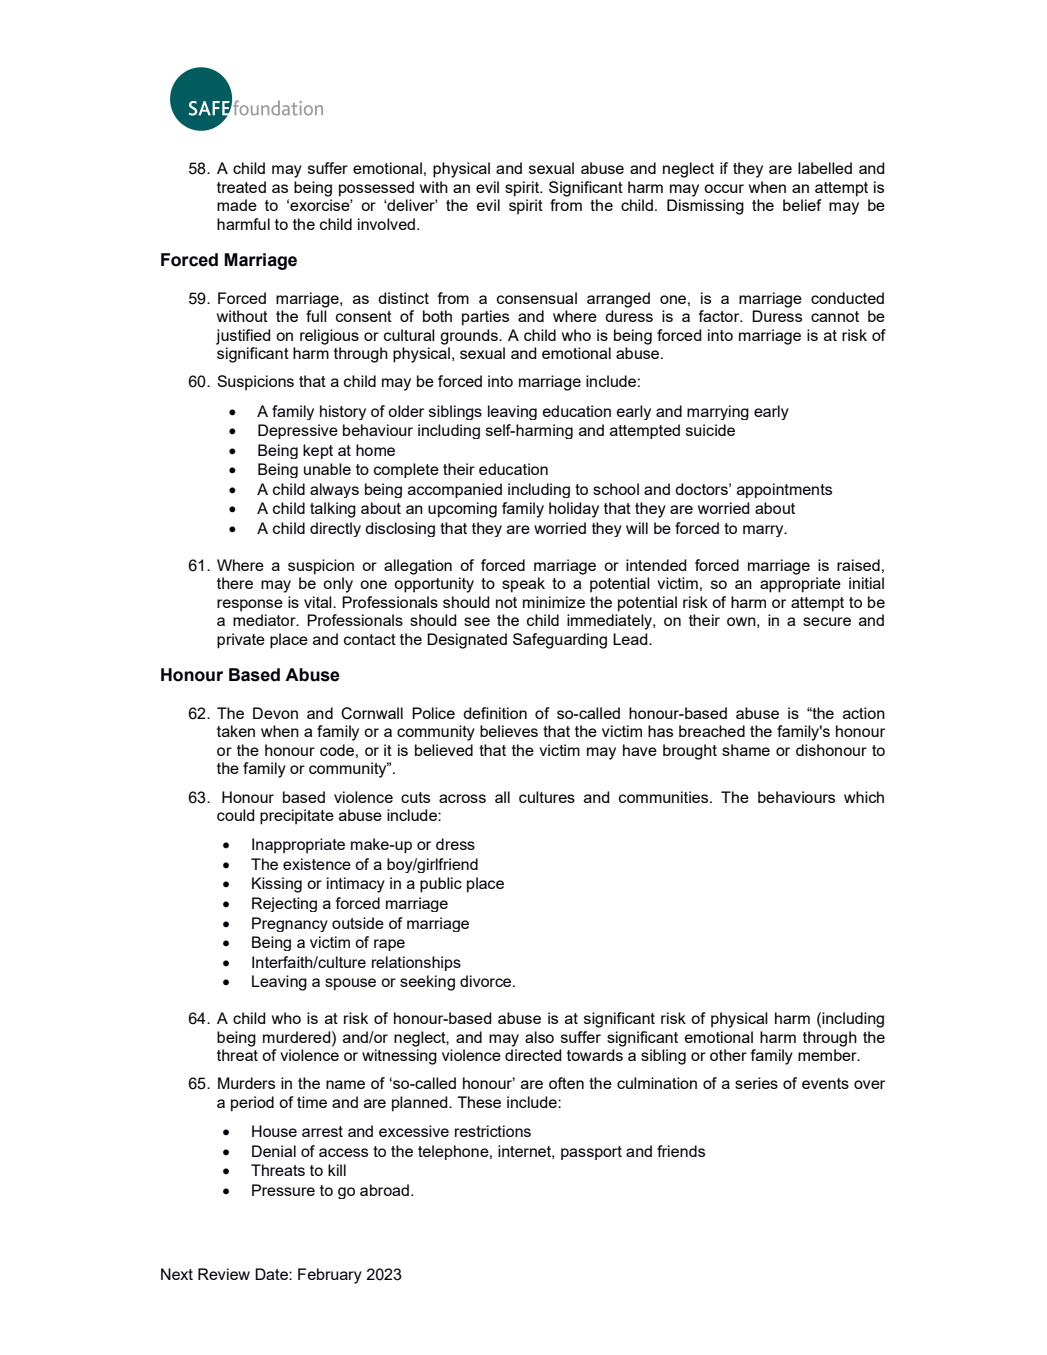 The image size is (1047, 1355). Describe the element at coordinates (462, 798) in the document. I see `across` at that location.
